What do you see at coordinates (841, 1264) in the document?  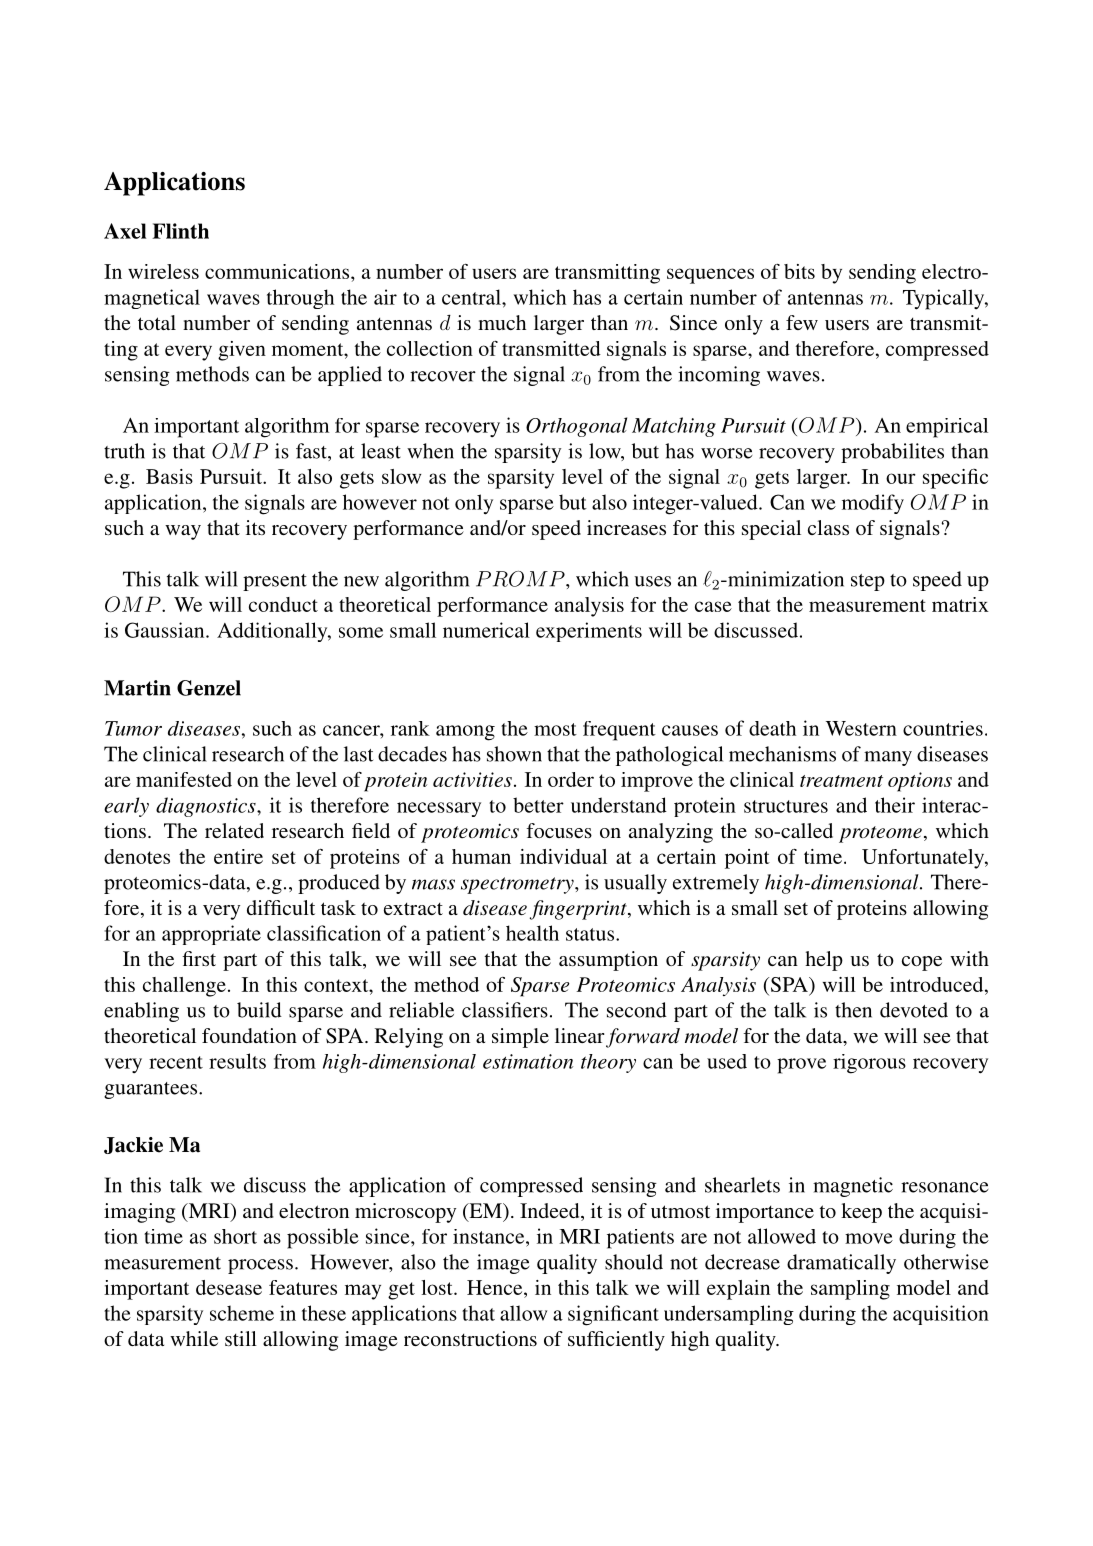 I see `dramatically` at bounding box center [841, 1264].
